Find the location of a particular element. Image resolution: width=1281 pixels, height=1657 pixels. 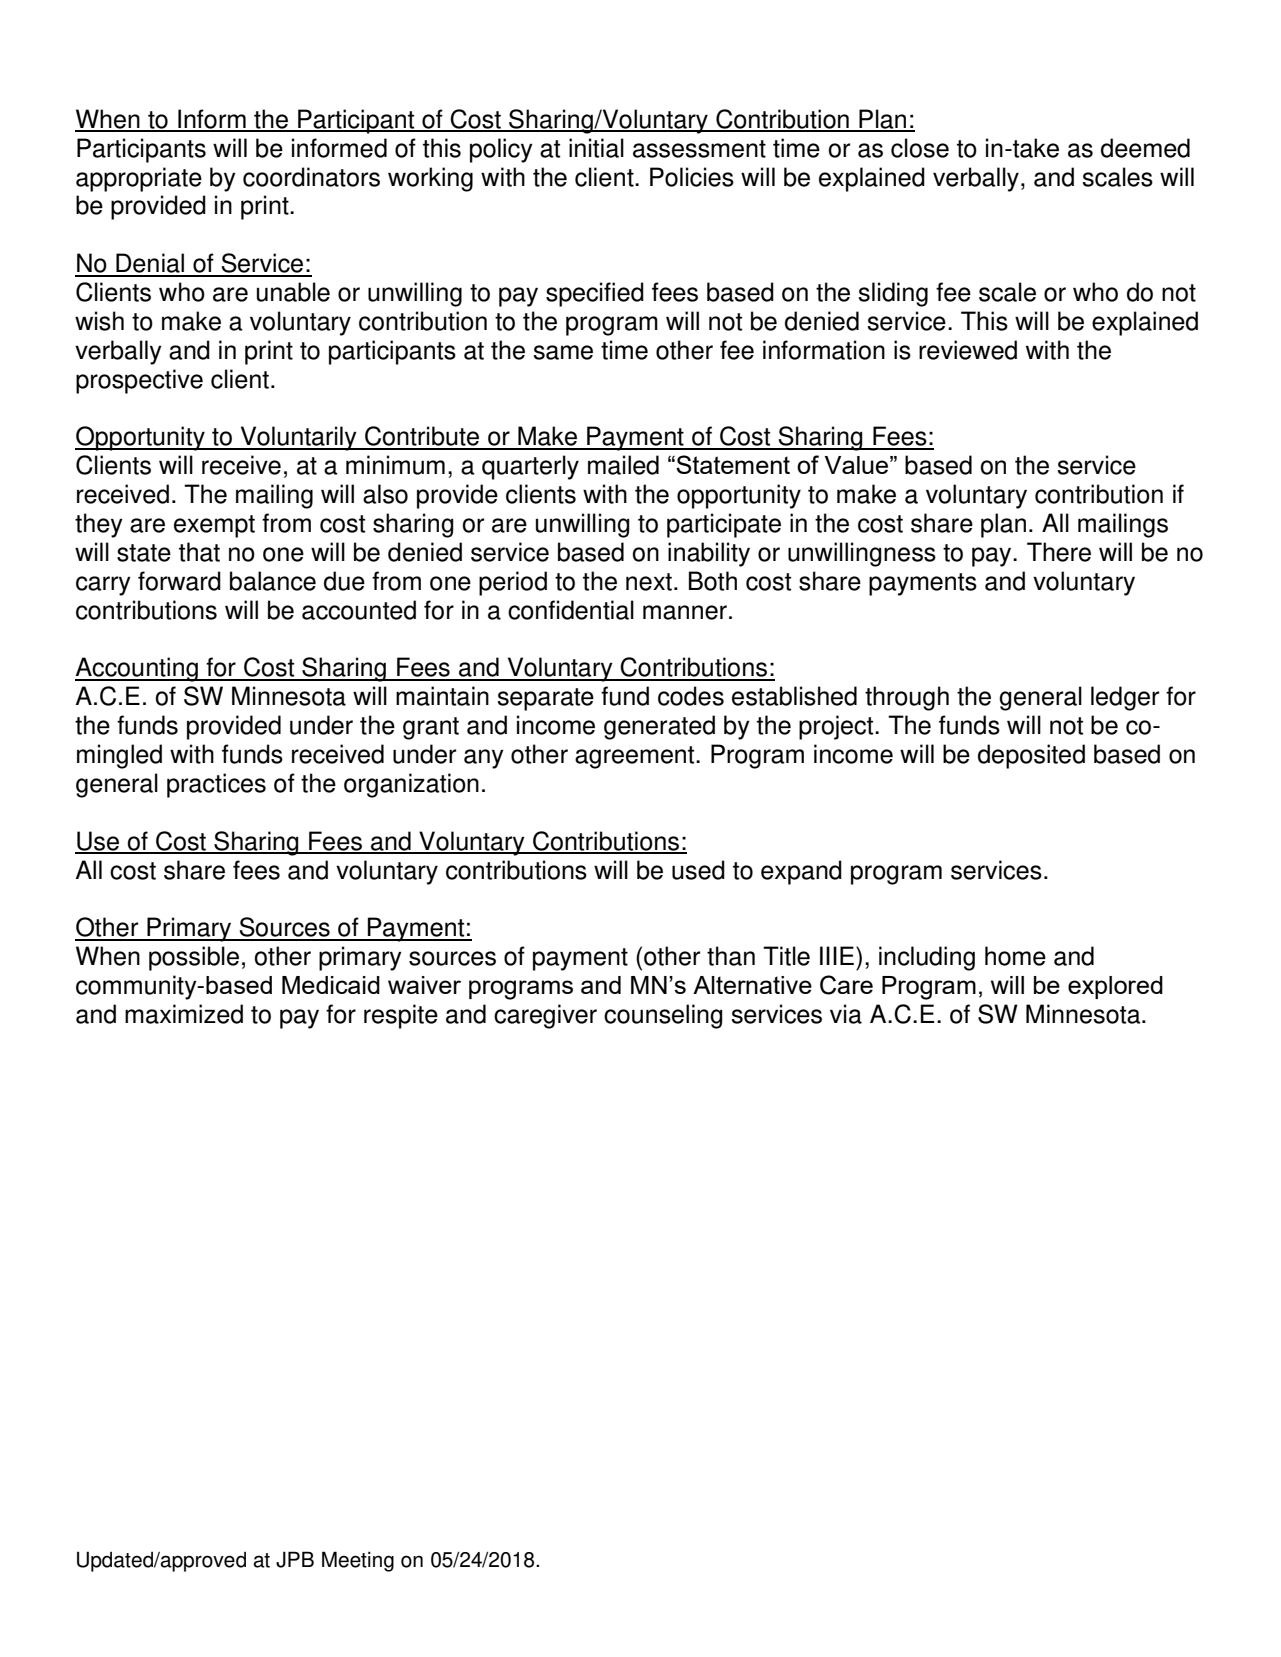

confidential is located at coordinates (571, 610).
